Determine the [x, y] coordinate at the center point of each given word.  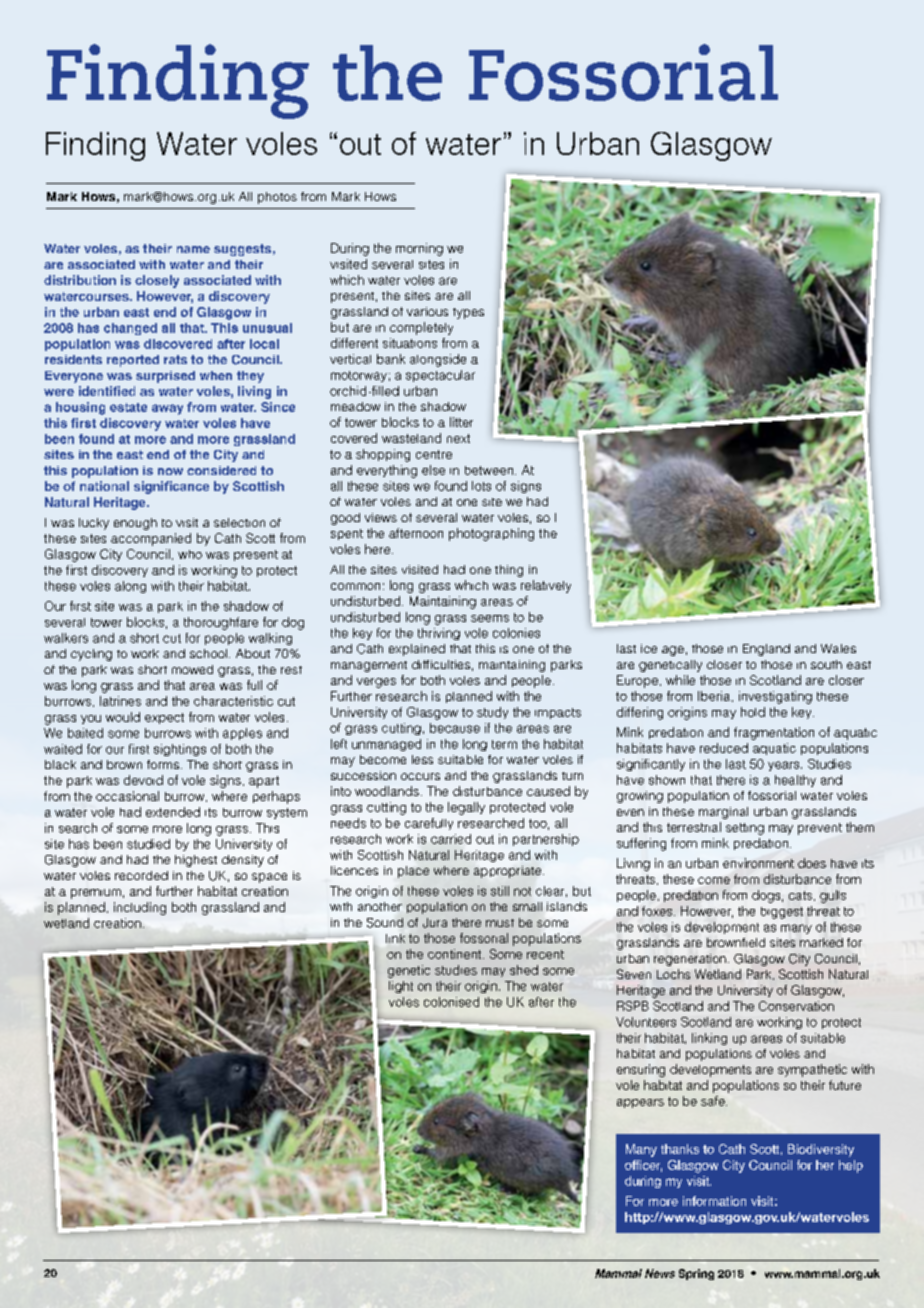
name [193, 249]
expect [164, 718]
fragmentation [774, 733]
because [455, 728]
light [401, 987]
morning [419, 249]
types [468, 313]
